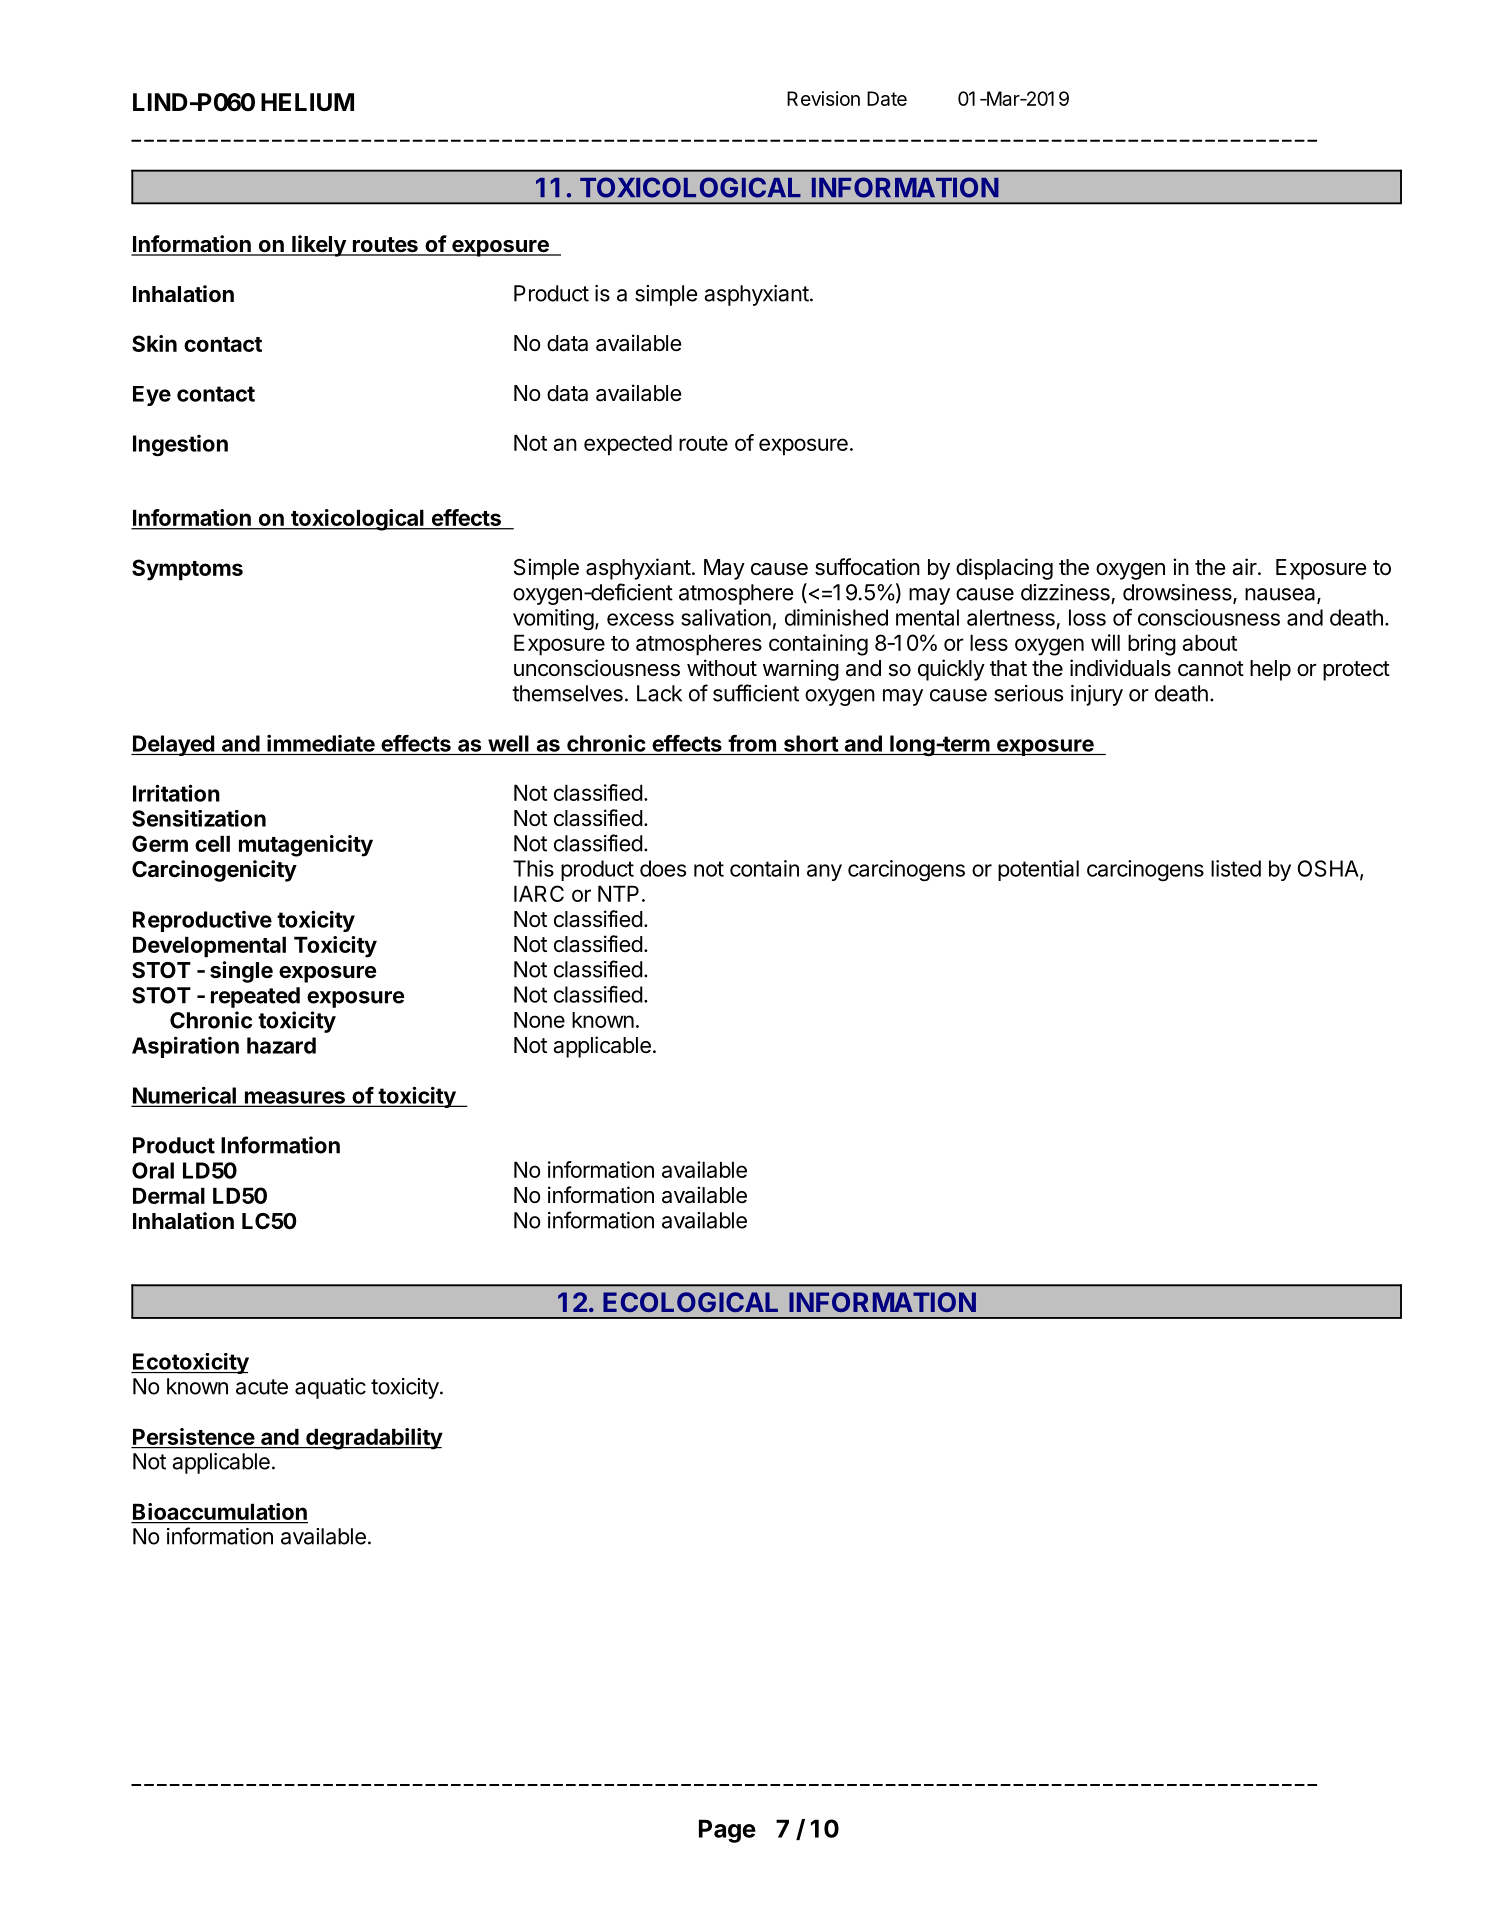 This screenshot has width=1492, height=1930. I want to click on likely, so click(319, 246).
